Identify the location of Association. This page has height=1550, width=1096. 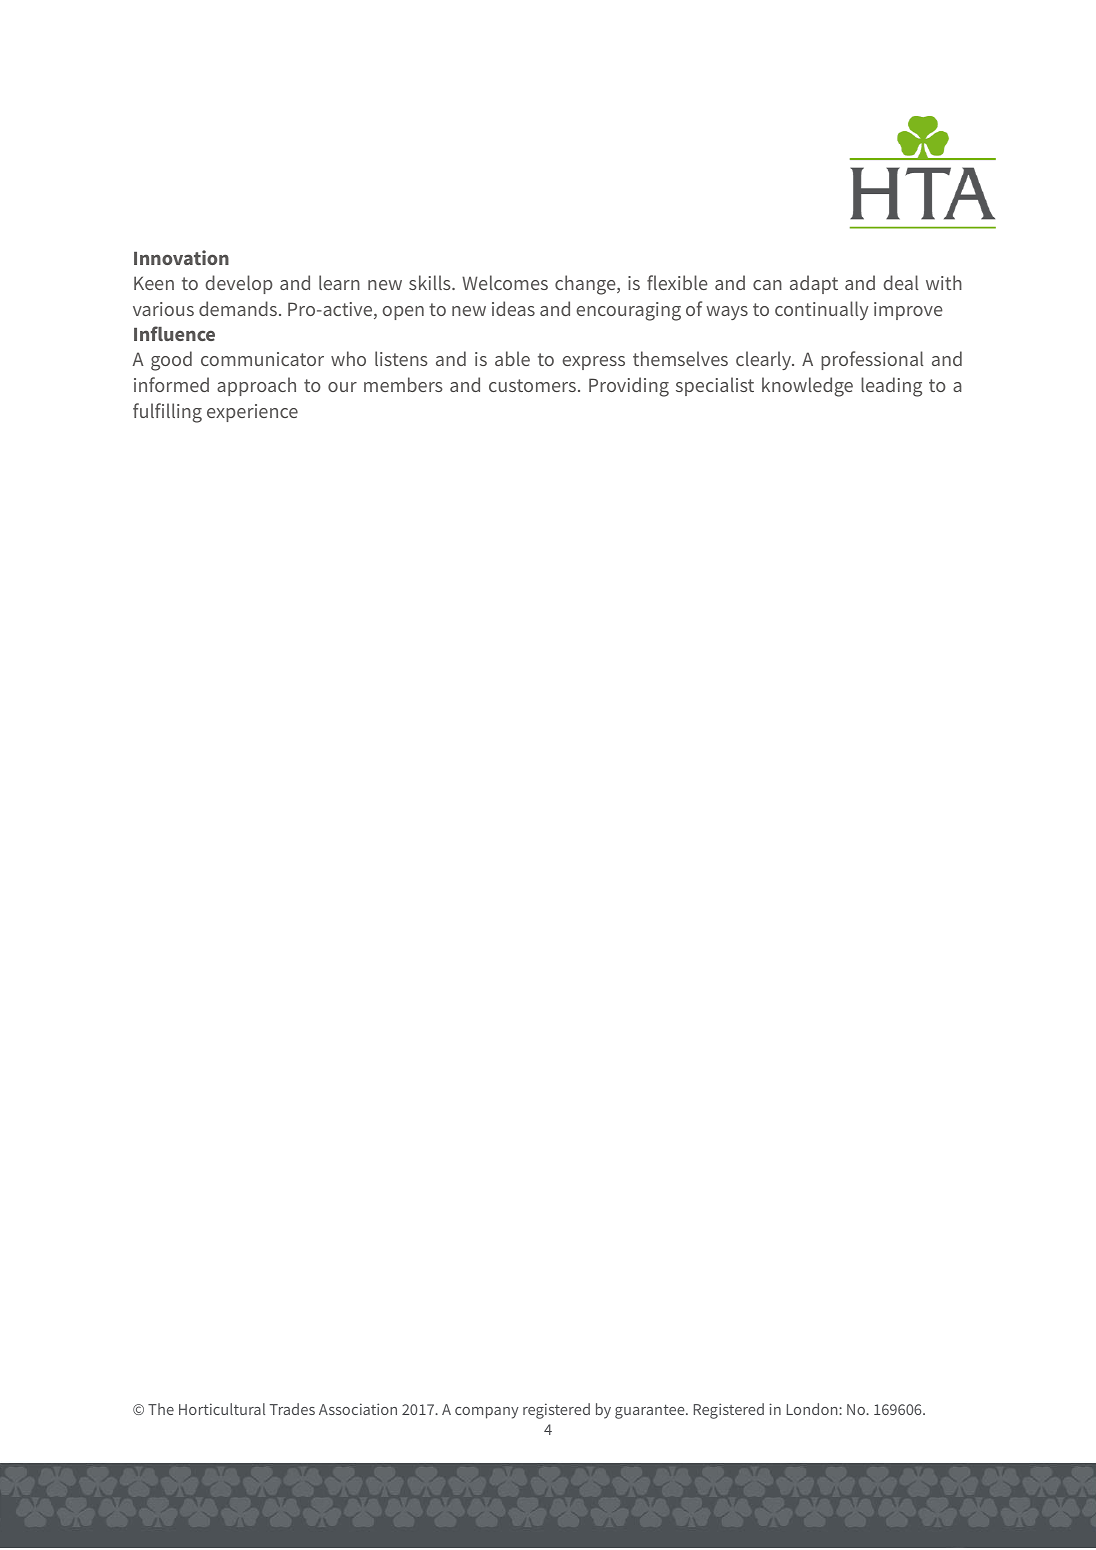
(358, 1409).
